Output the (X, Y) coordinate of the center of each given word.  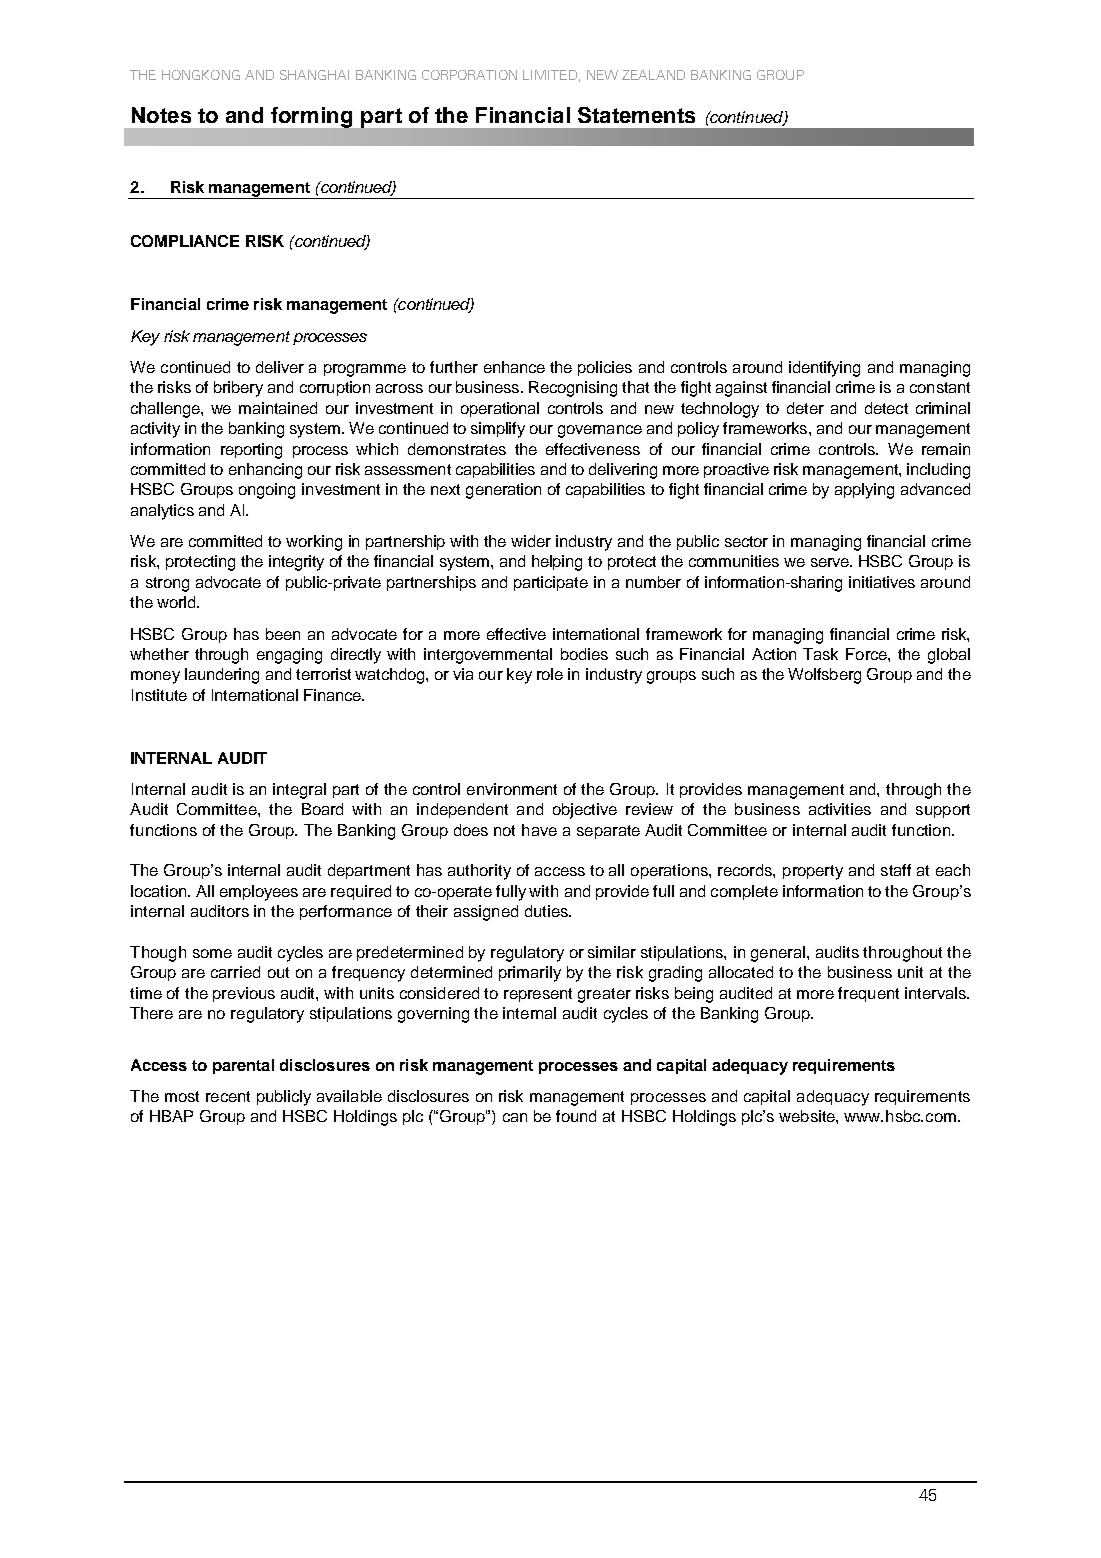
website (808, 1116)
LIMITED (550, 75)
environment (512, 789)
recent (228, 1096)
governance (600, 431)
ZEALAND (653, 75)
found (576, 1116)
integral (299, 791)
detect (886, 408)
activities (840, 809)
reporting (251, 451)
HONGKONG (201, 75)
